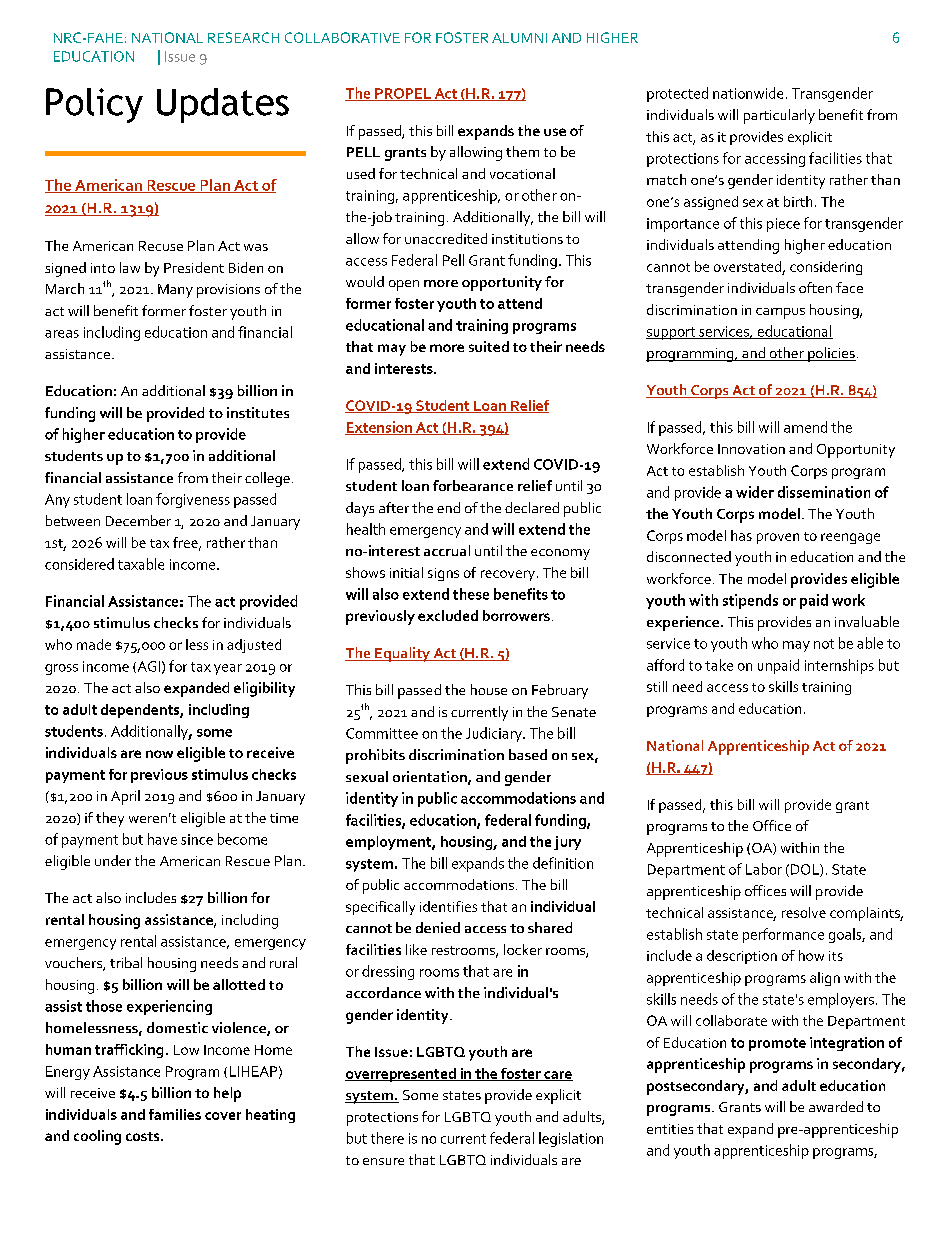 Image resolution: width=952 pixels, height=1233 pixels. I want to click on there, so click(387, 1138).
